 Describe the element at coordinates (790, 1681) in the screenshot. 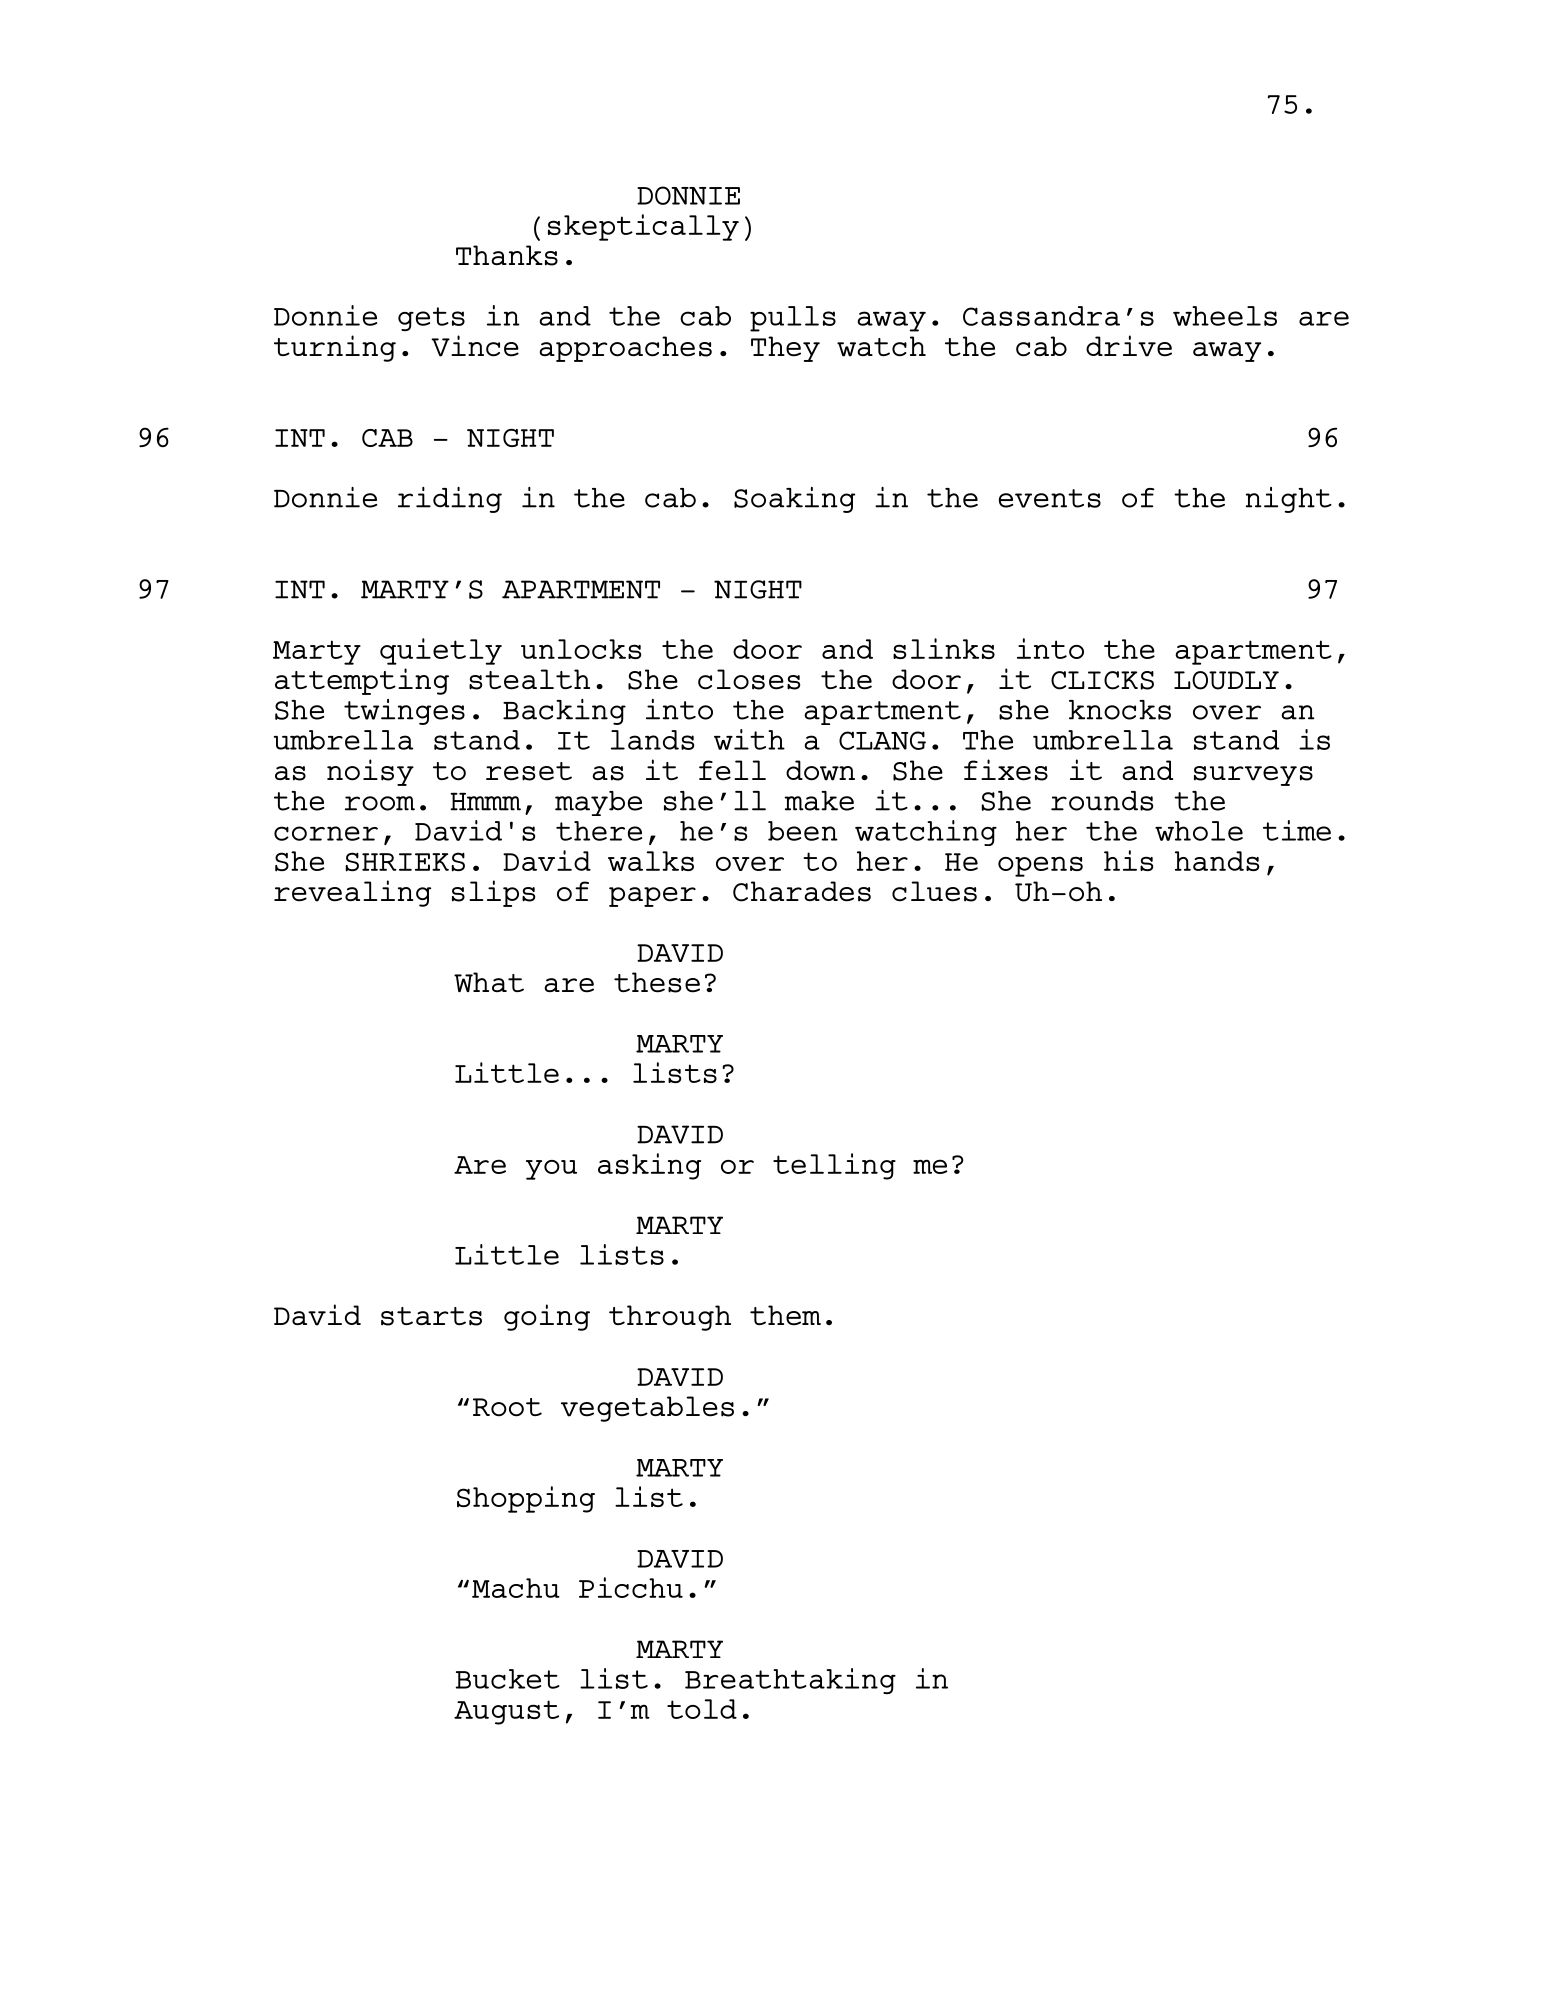

I see `Breathtaking` at that location.
